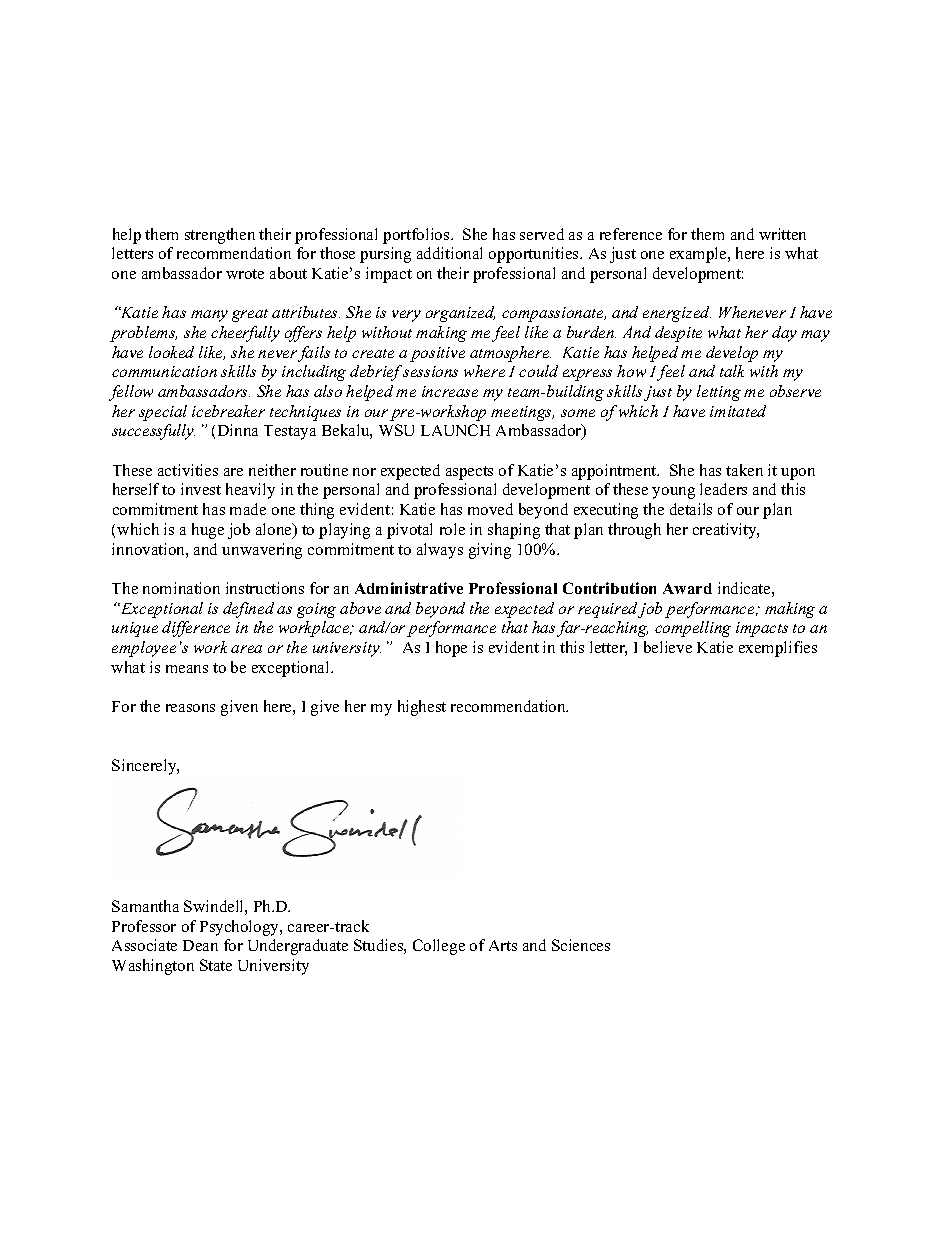 Image resolution: width=952 pixels, height=1233 pixels. What do you see at coordinates (200, 945) in the page?
I see `Dean` at bounding box center [200, 945].
